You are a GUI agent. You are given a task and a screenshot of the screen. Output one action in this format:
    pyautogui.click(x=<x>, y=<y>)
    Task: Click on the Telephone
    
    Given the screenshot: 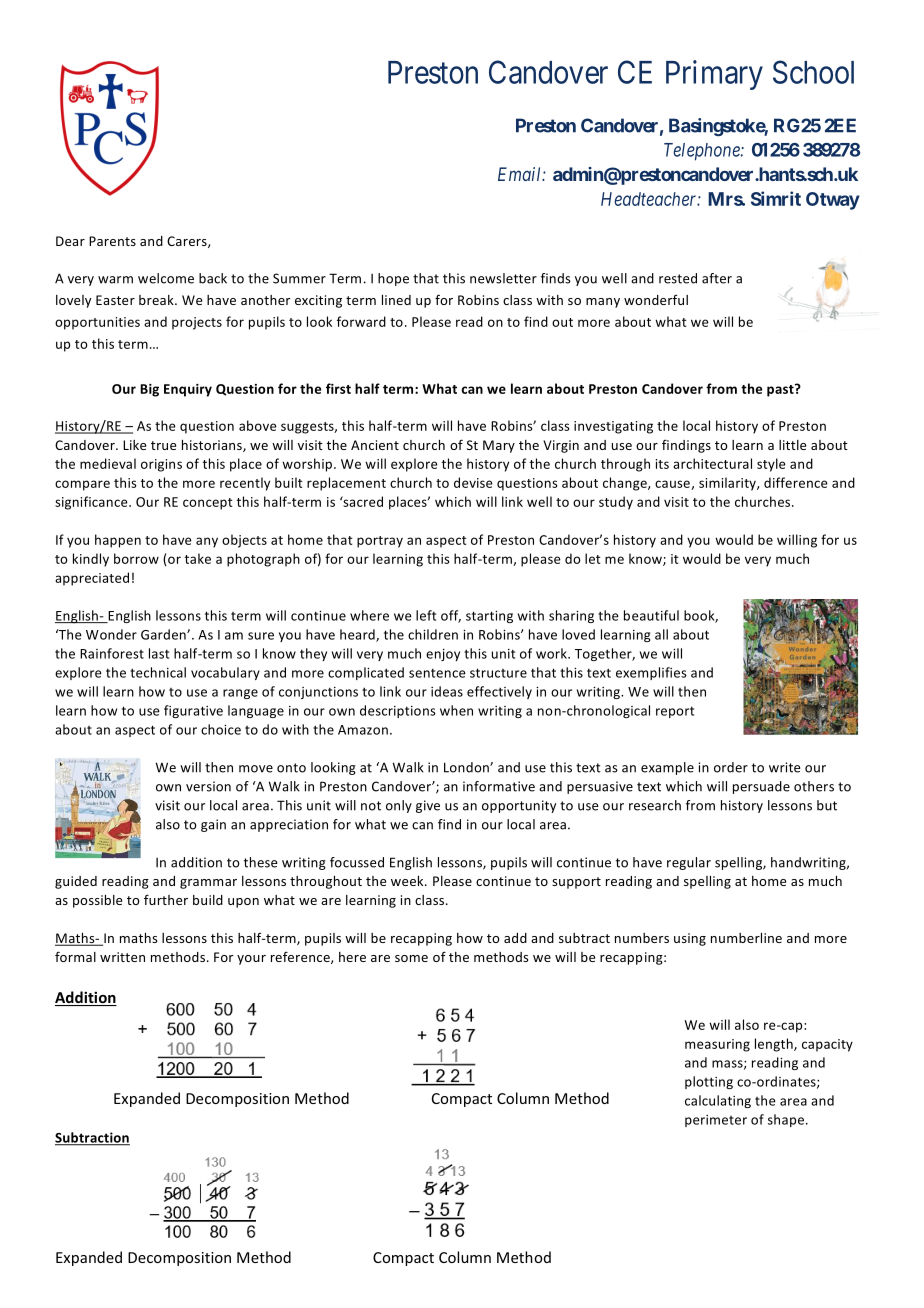 What is the action you would take?
    pyautogui.click(x=703, y=152)
